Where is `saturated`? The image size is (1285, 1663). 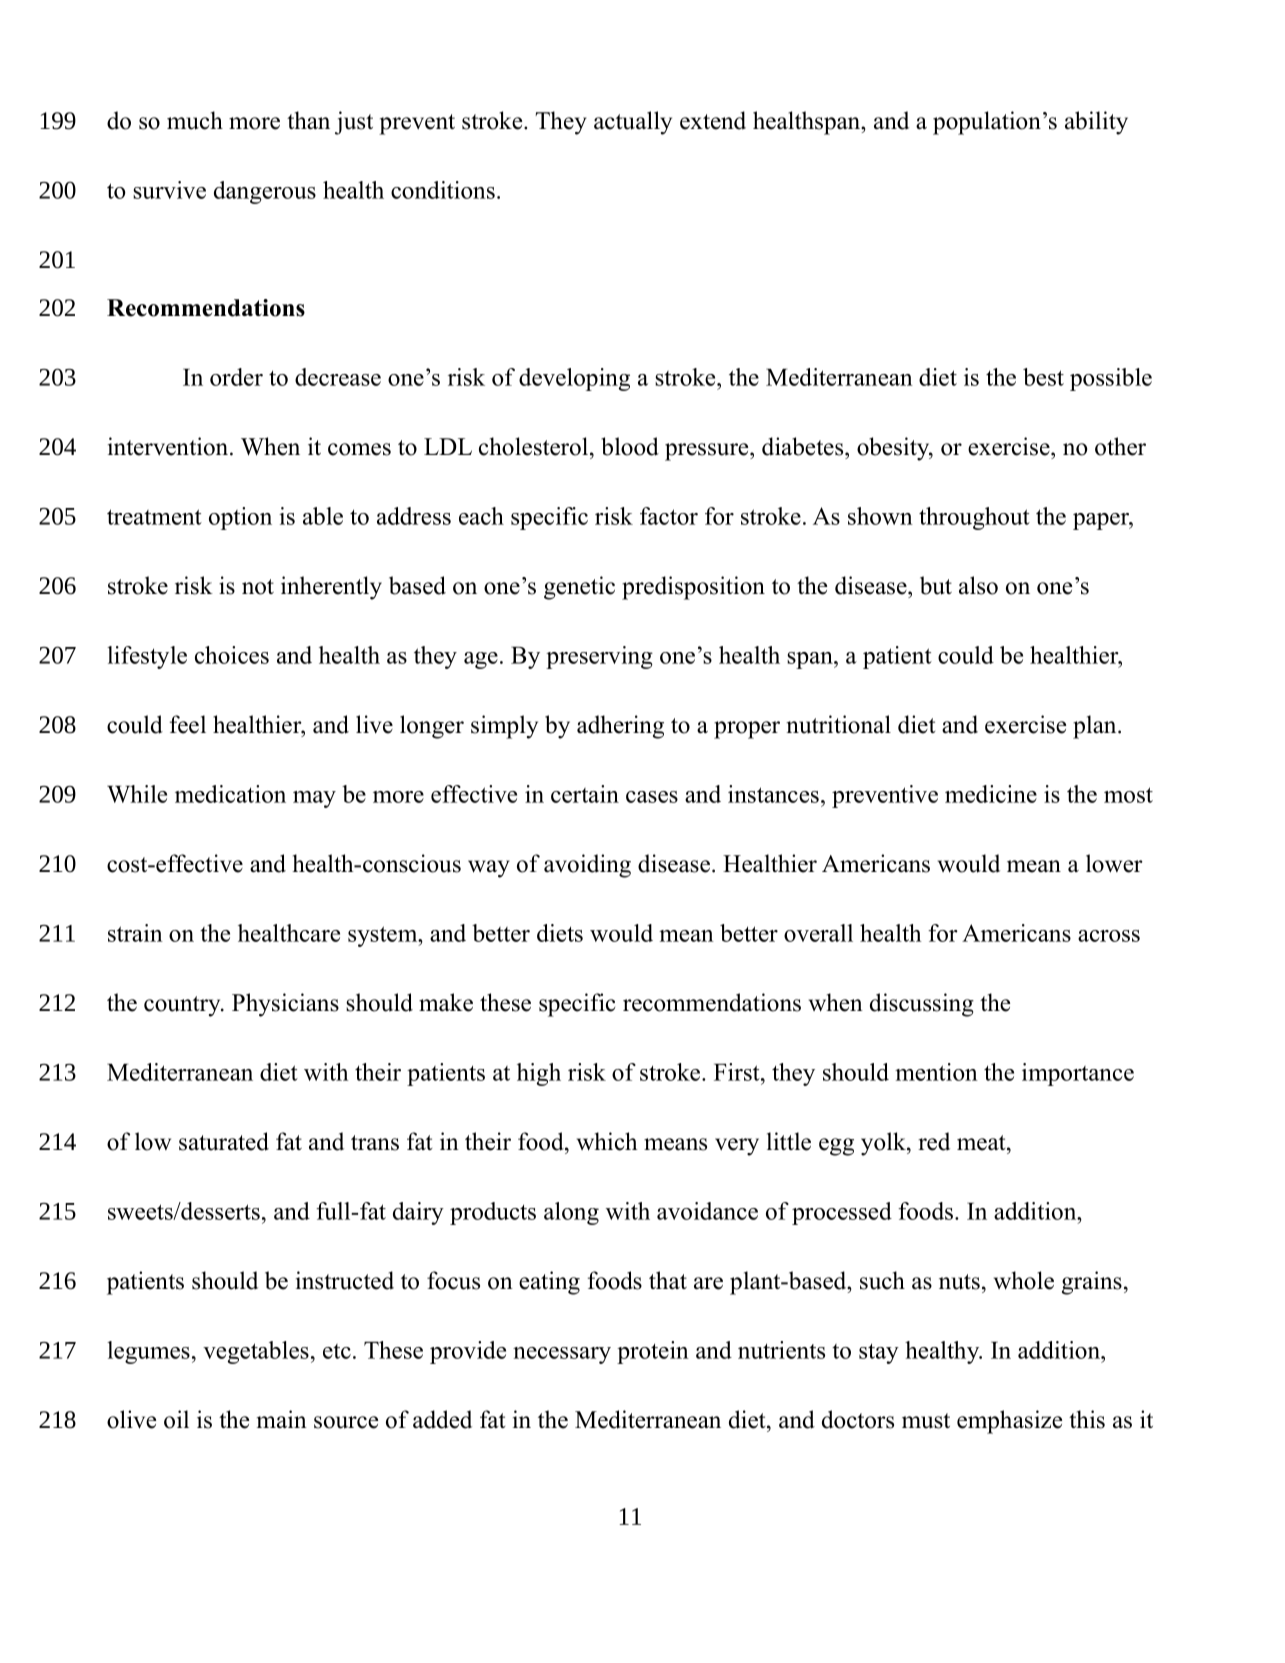
saturated is located at coordinates (224, 1141).
